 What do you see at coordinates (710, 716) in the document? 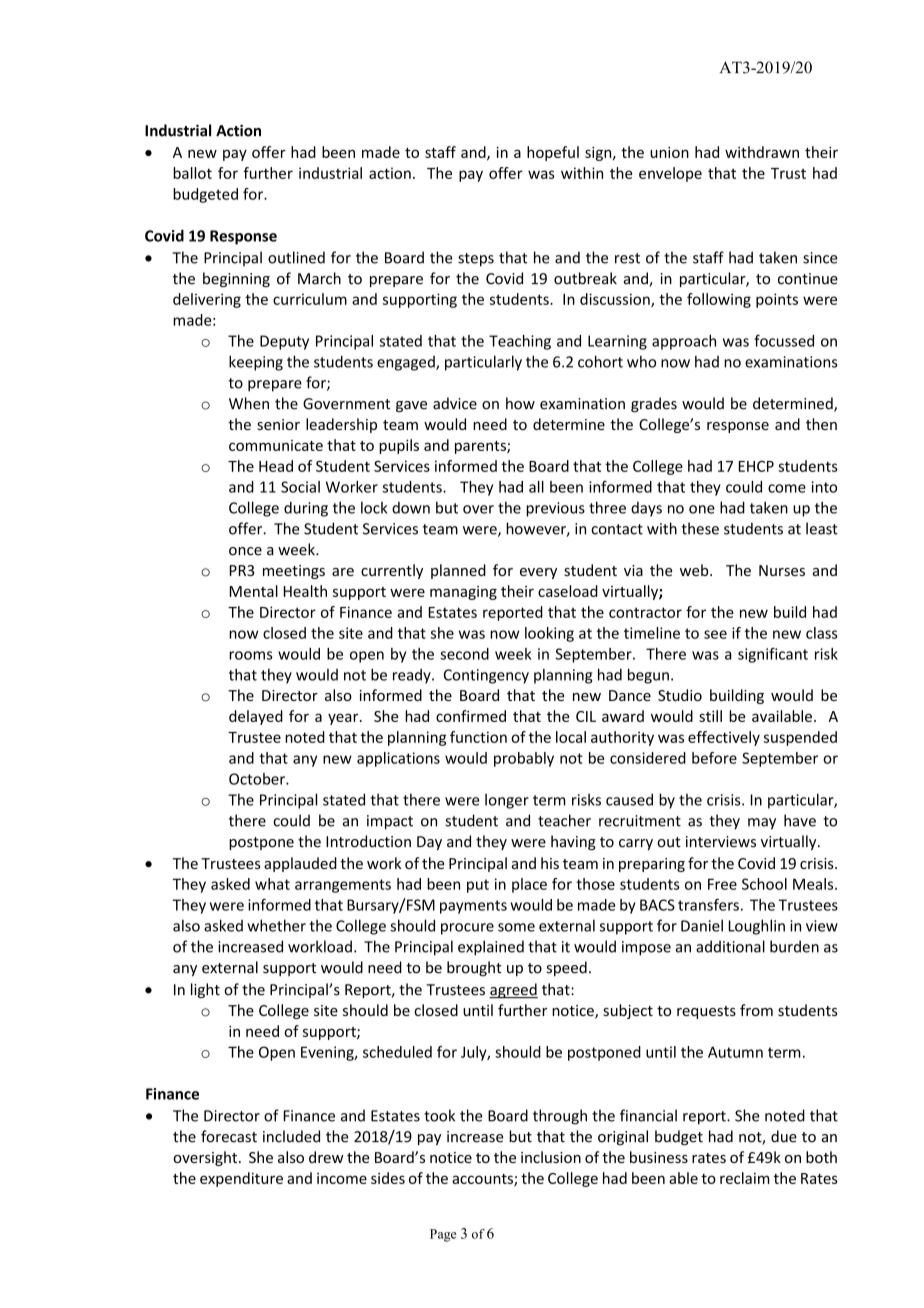
I see `still` at bounding box center [710, 716].
